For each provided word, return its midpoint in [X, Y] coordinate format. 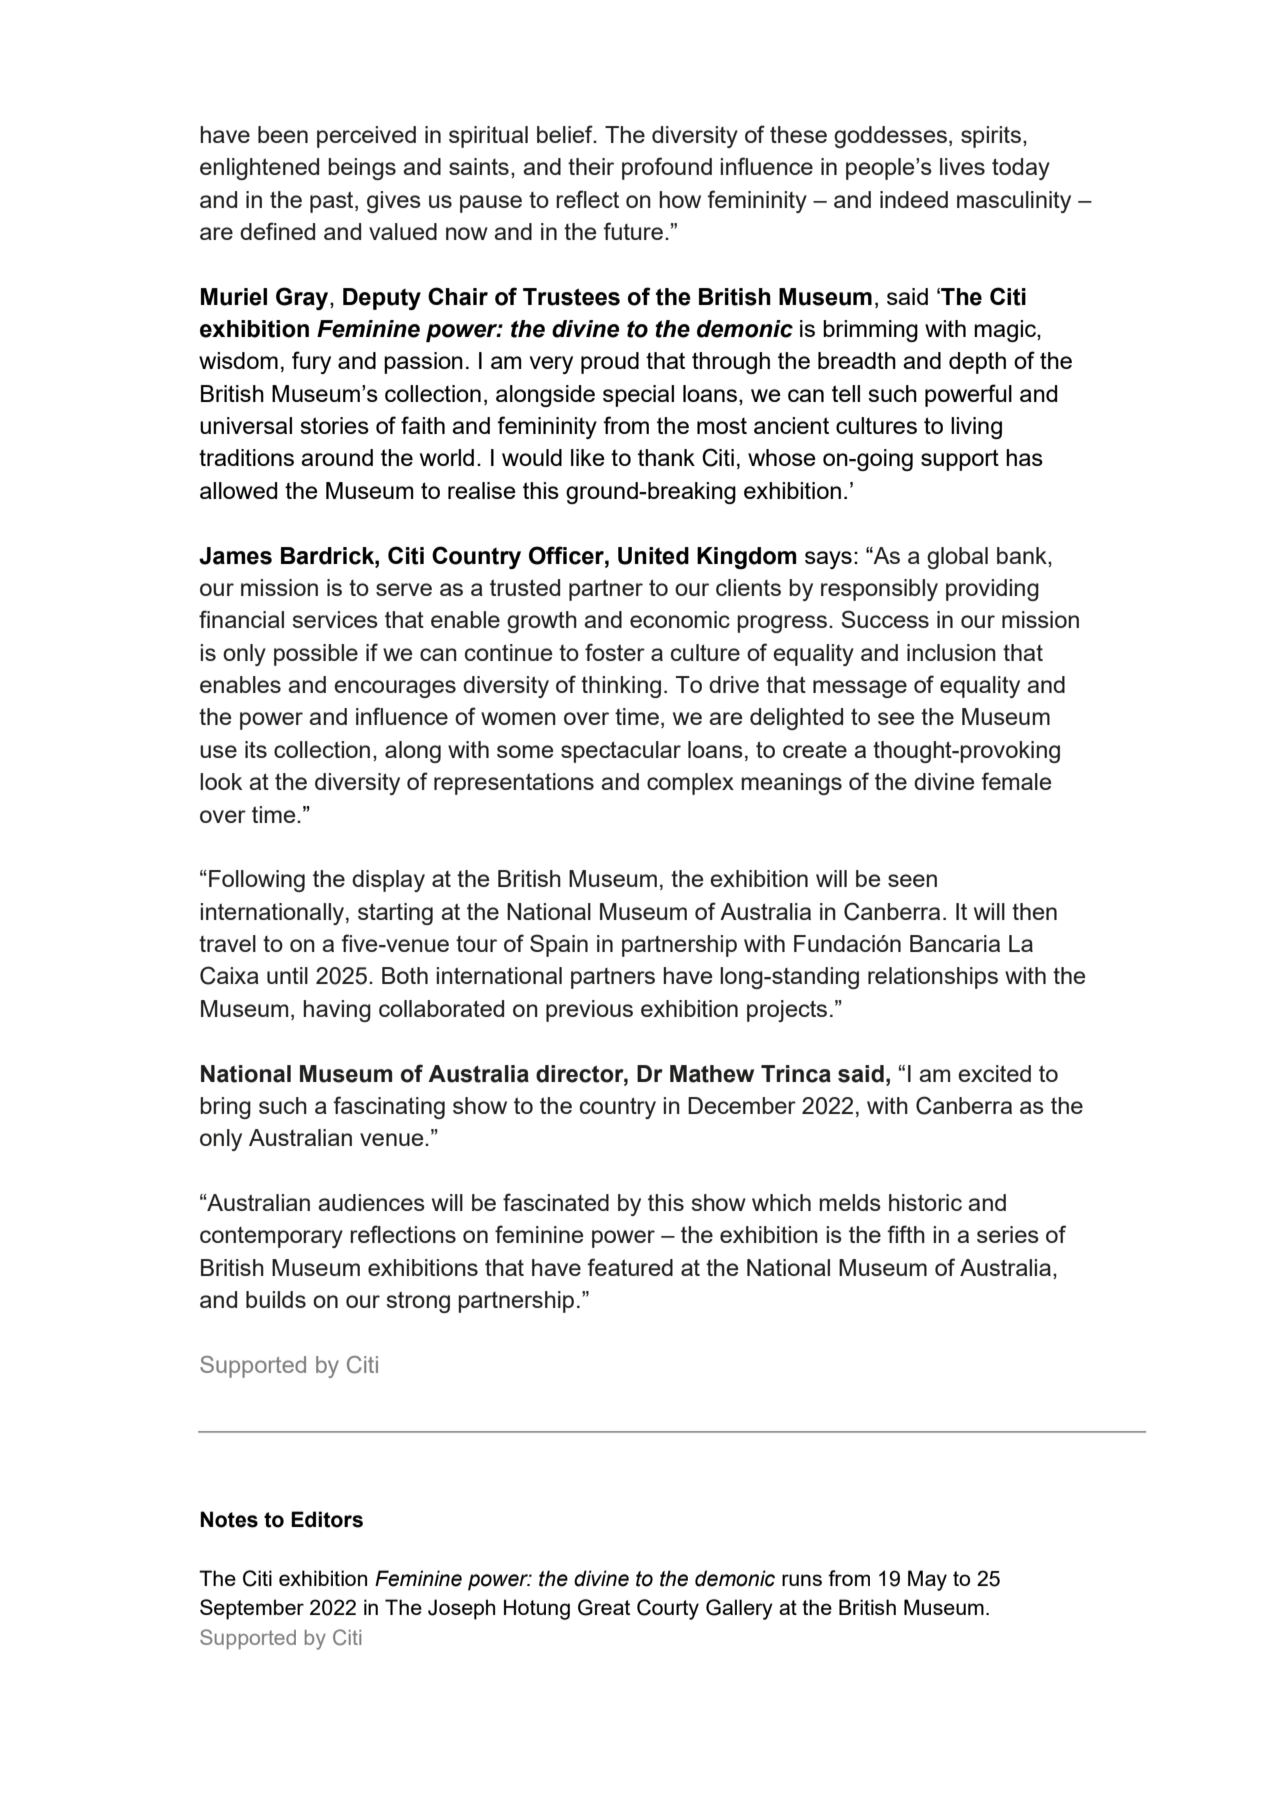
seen [912, 880]
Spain [559, 945]
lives [962, 166]
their [591, 166]
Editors [327, 1519]
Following [257, 881]
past [333, 202]
